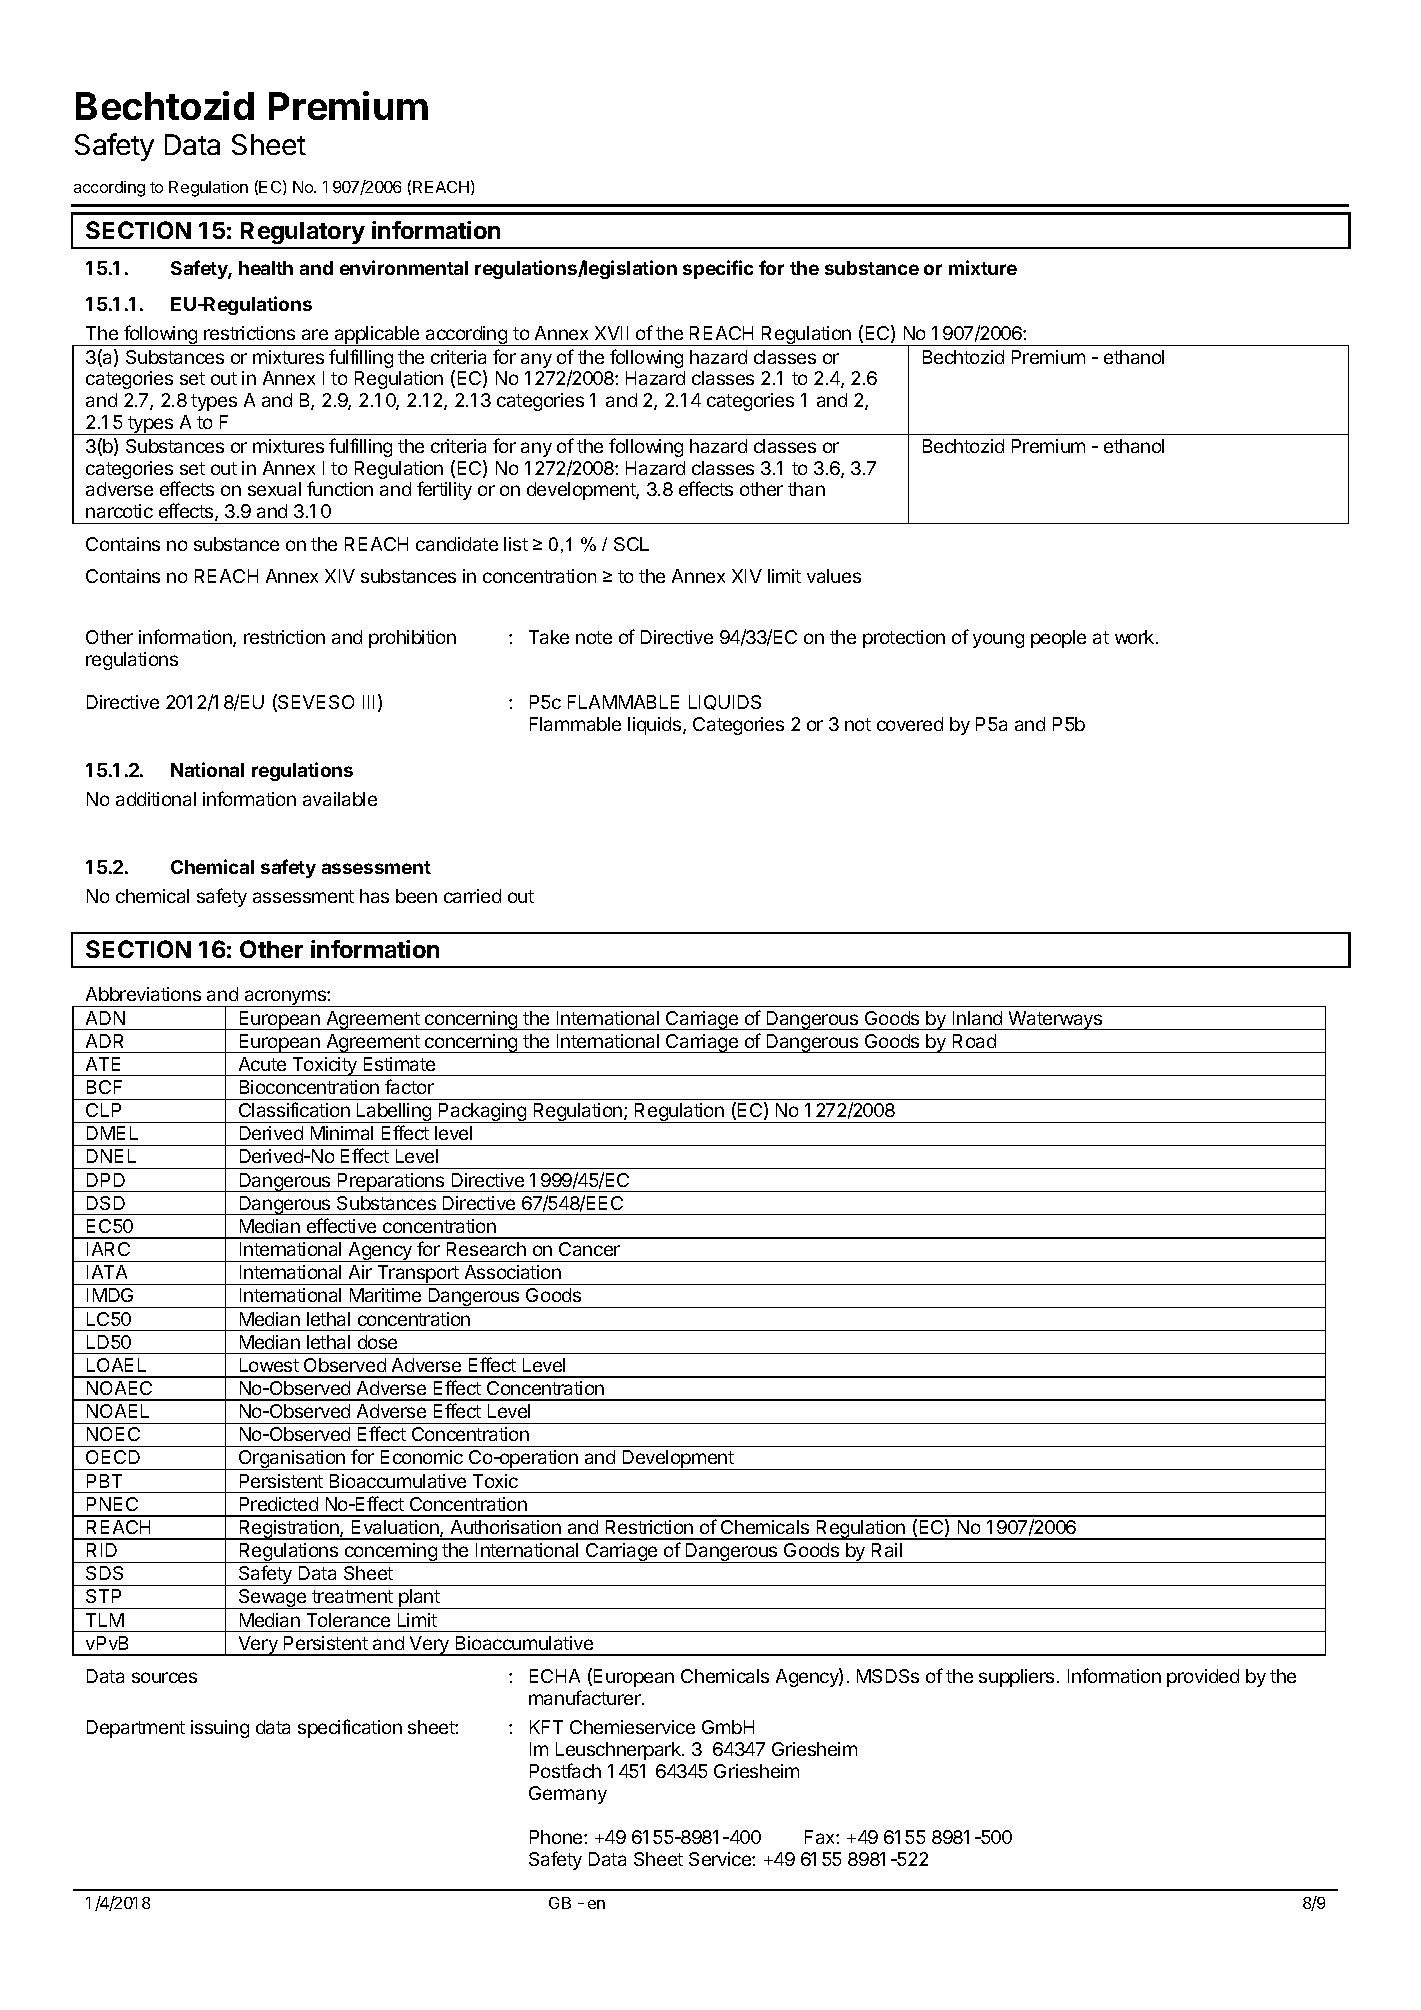 The width and height of the document is (1421, 2010). I want to click on additional, so click(156, 799).
